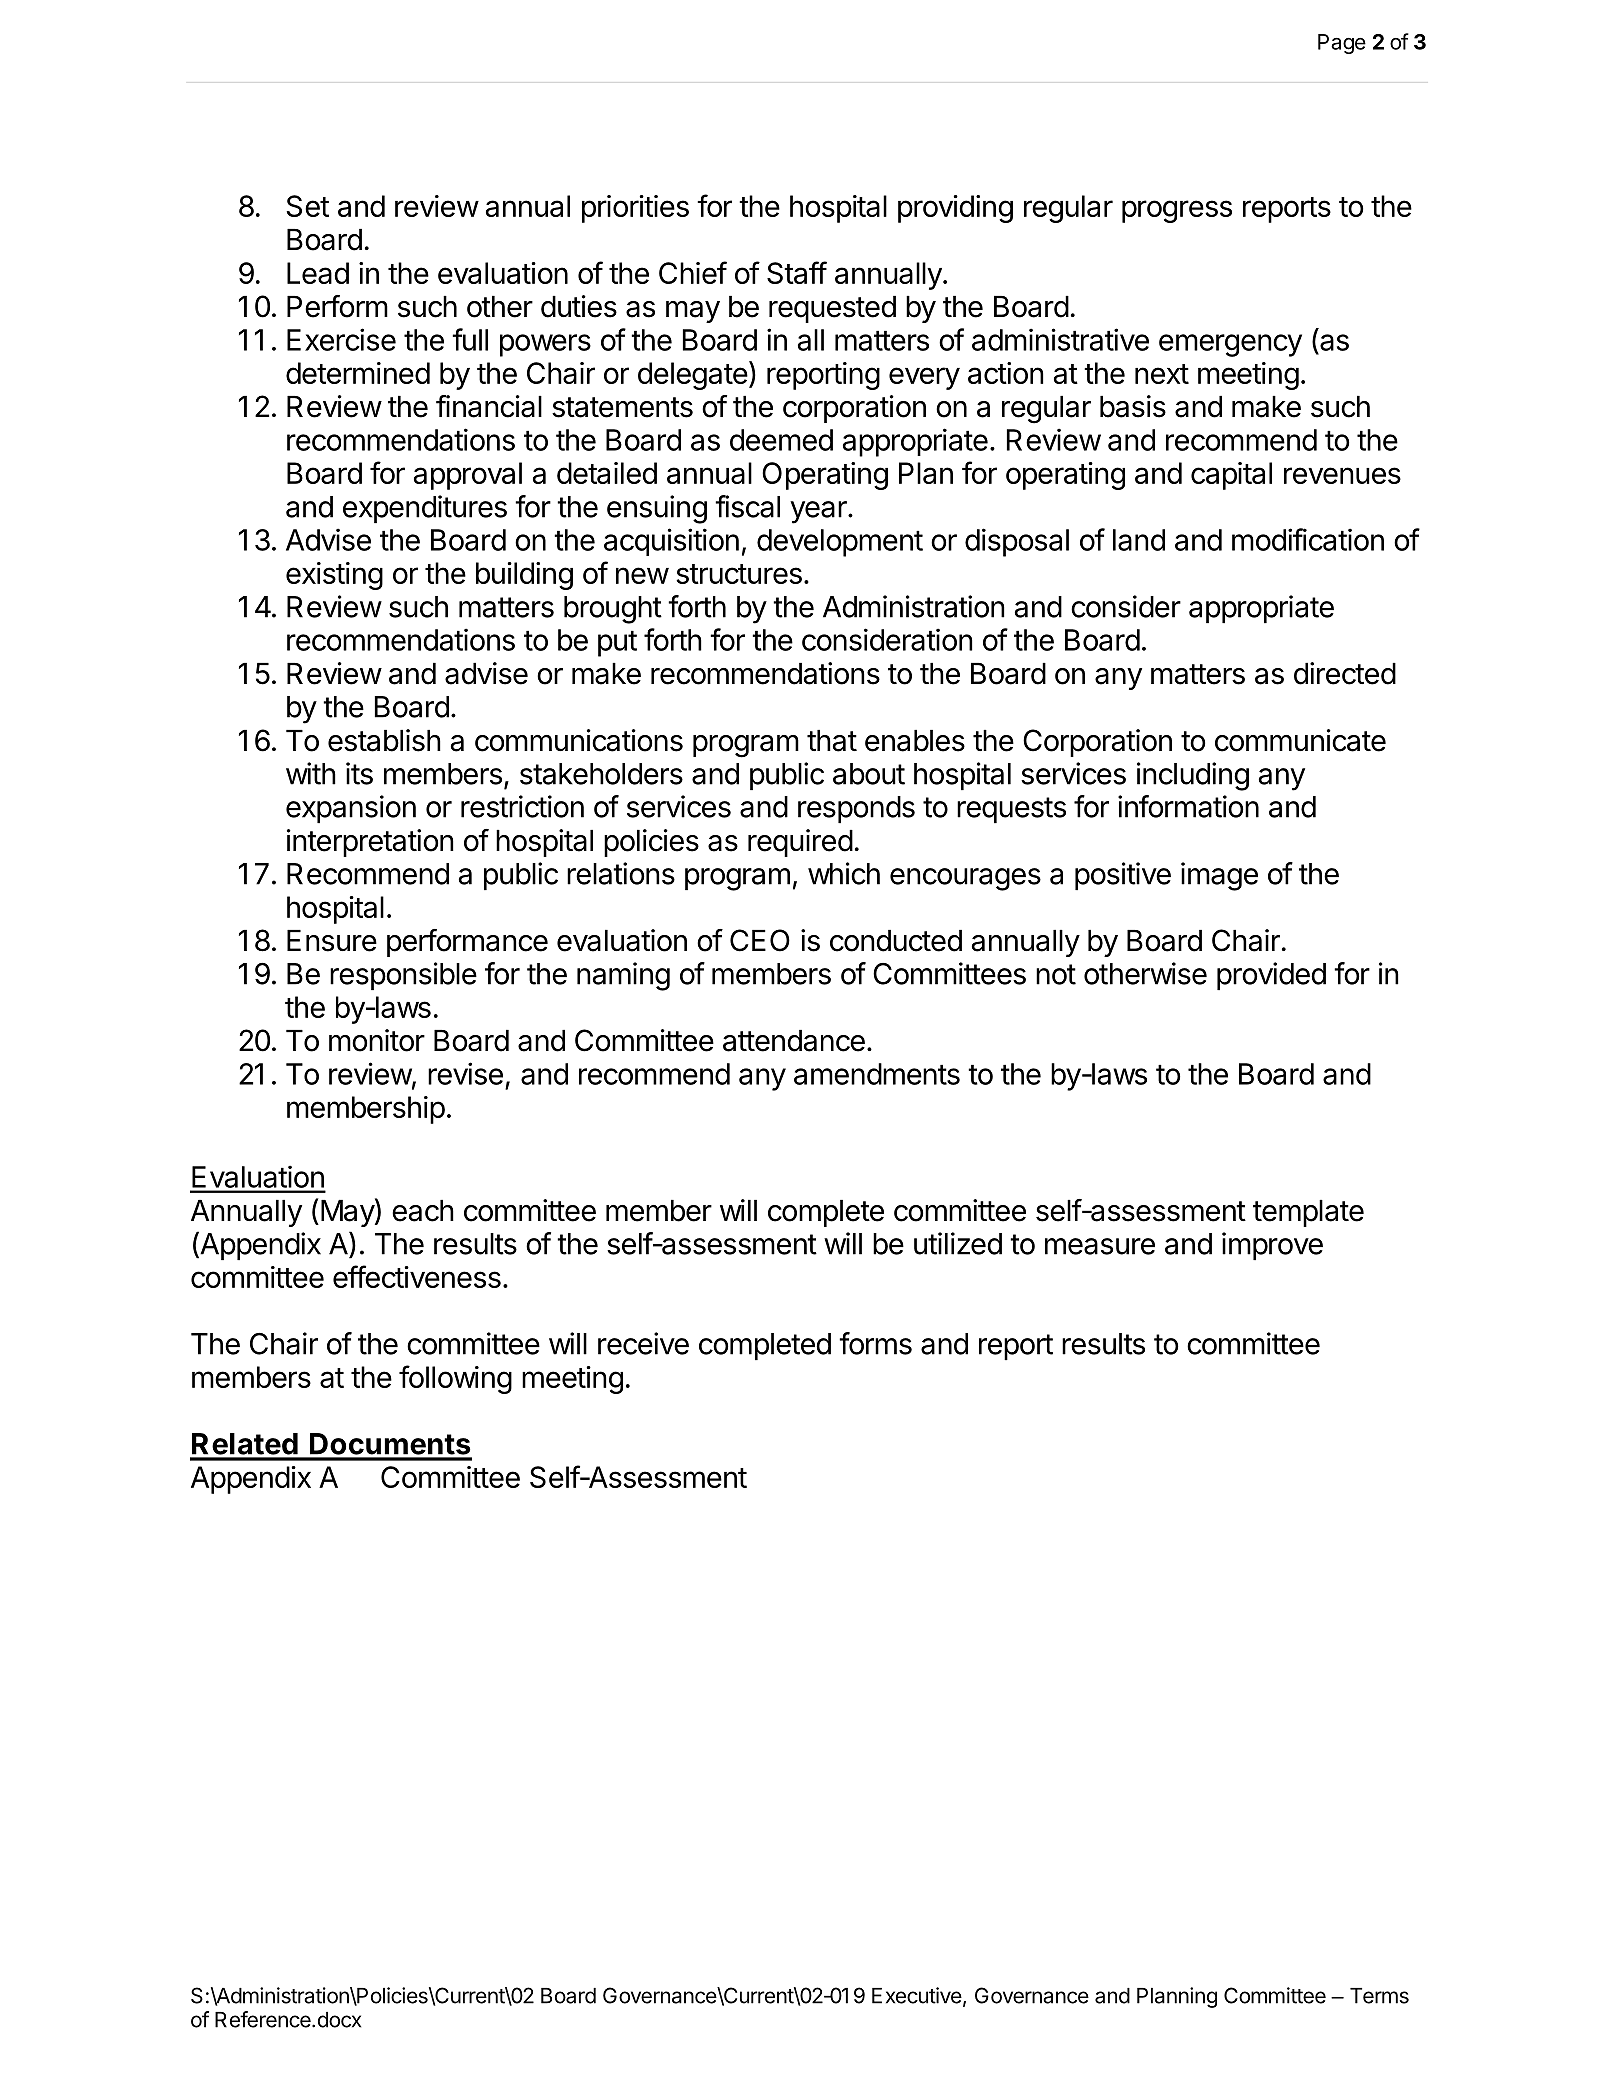  What do you see at coordinates (1379, 1996) in the page?
I see `Terms` at bounding box center [1379, 1996].
